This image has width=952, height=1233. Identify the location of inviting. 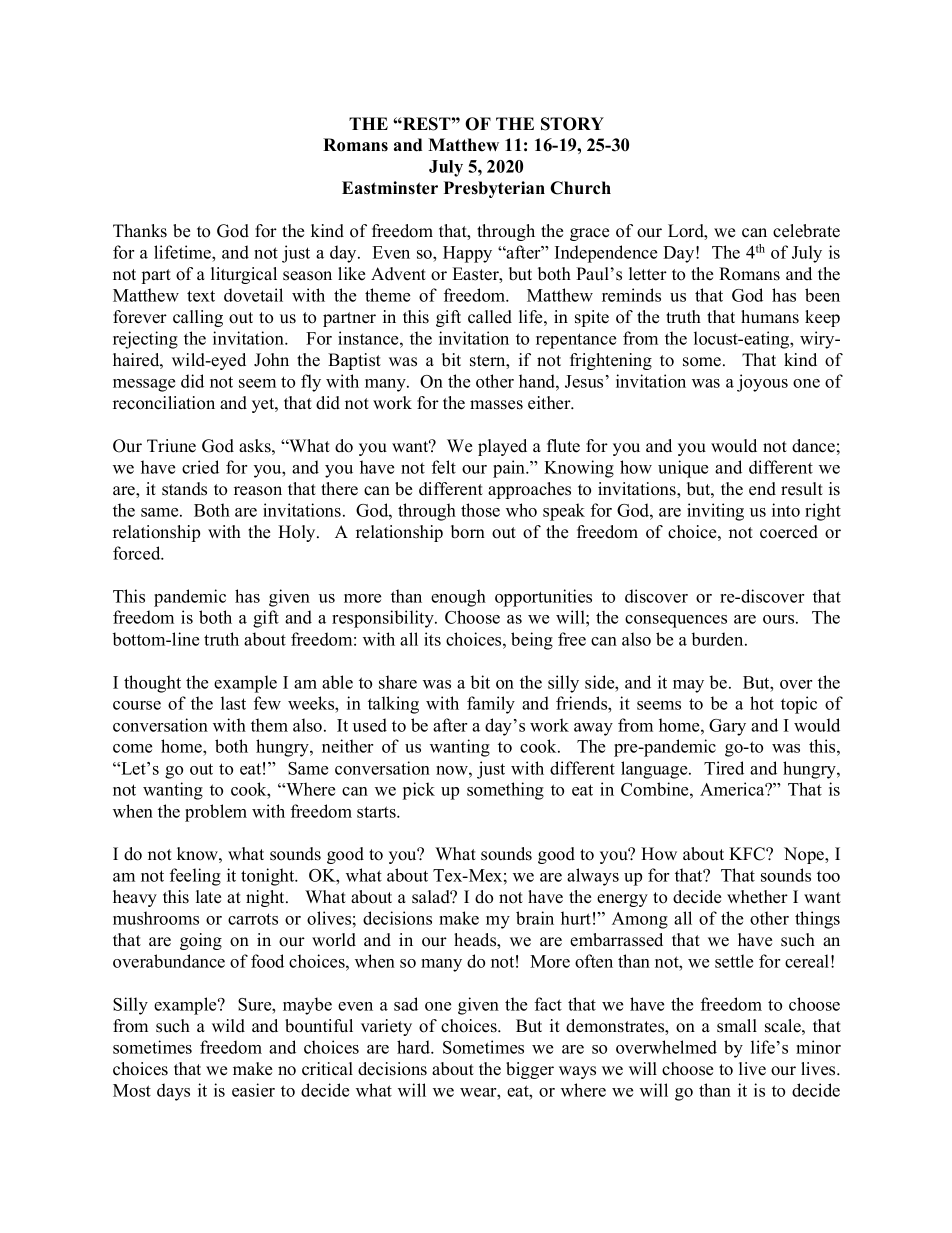
(715, 512).
